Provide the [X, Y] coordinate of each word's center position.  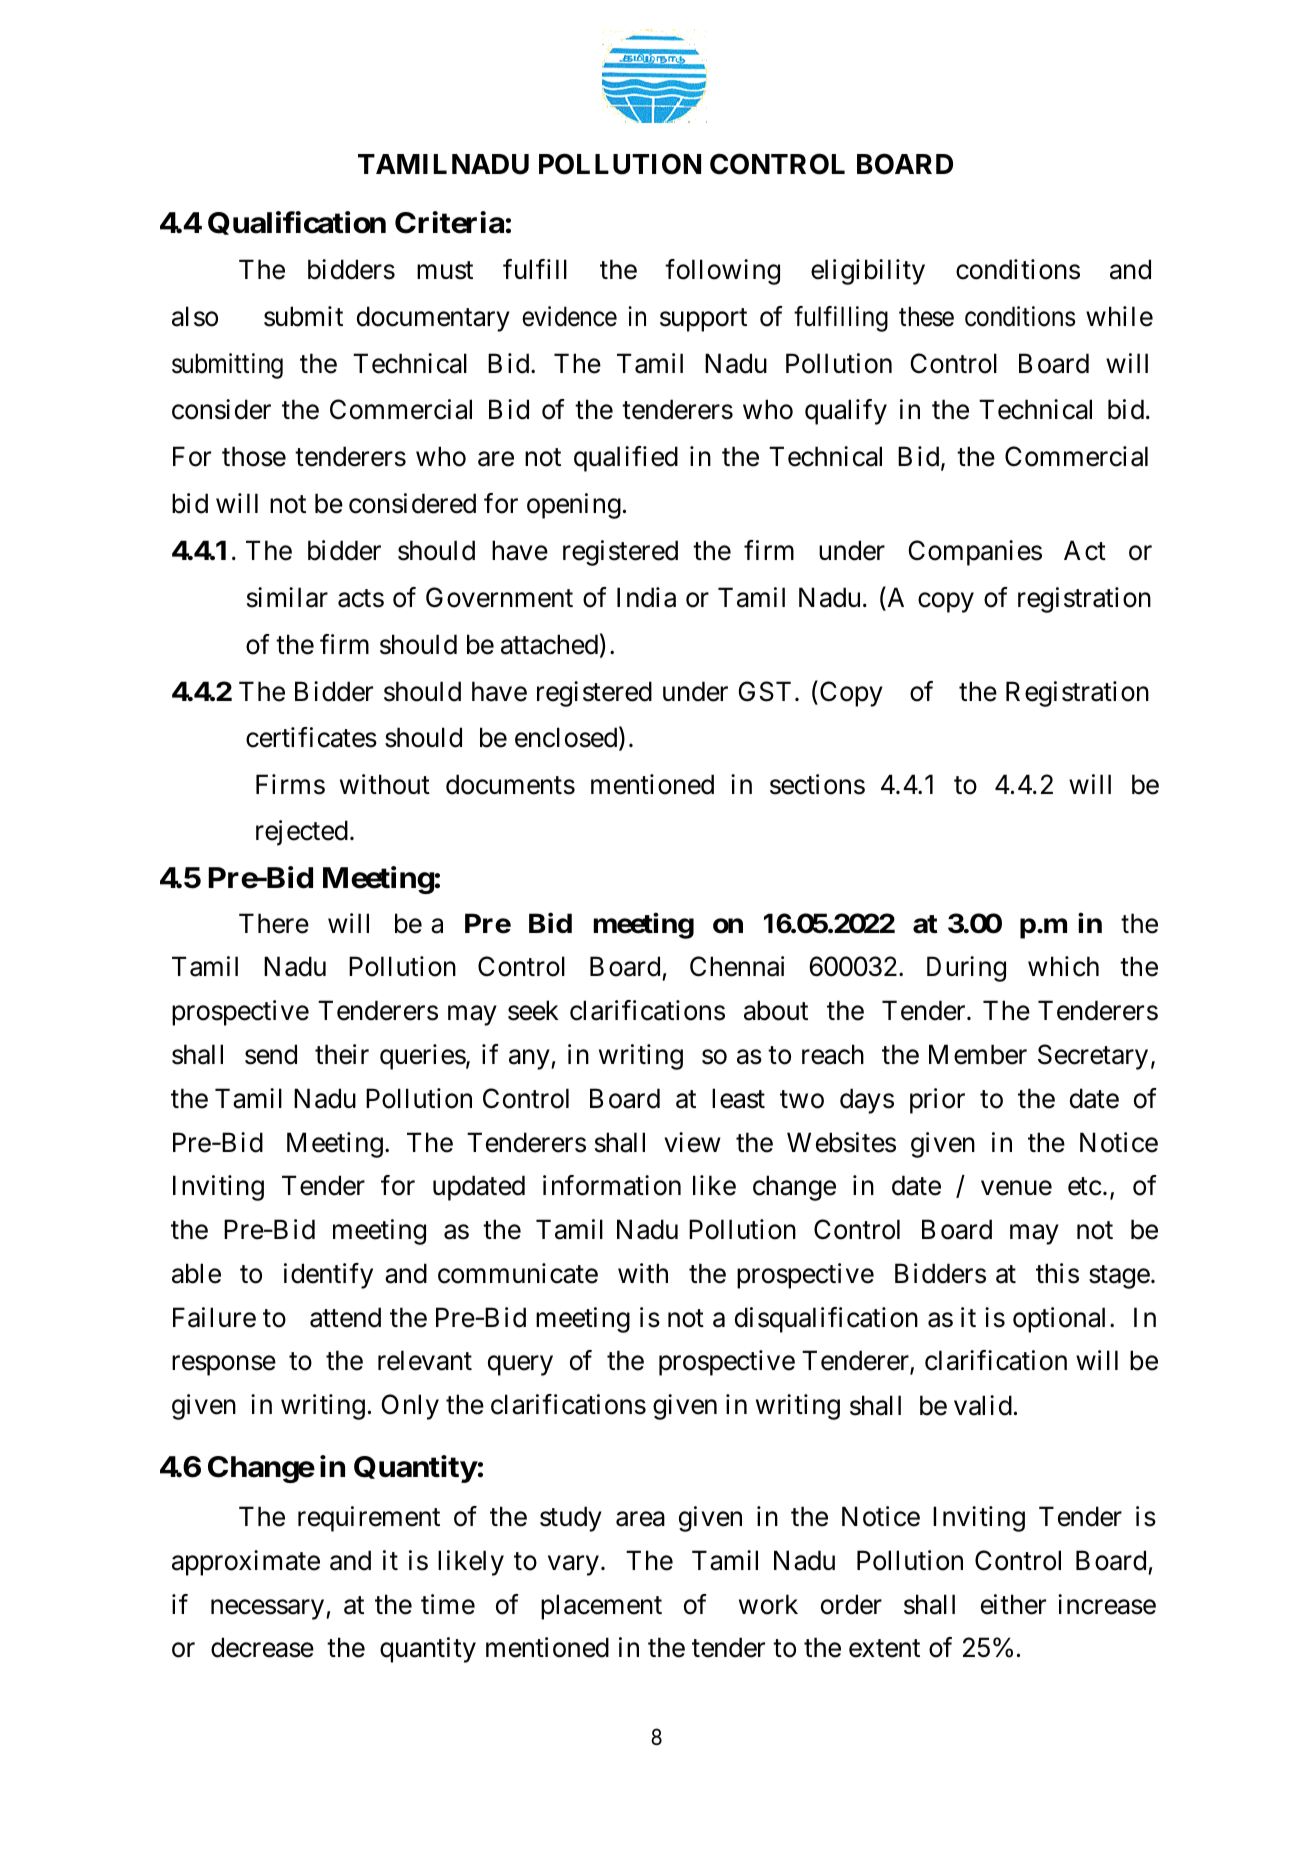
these [926, 316]
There [274, 923]
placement [601, 1607]
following [722, 272]
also [195, 316]
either [1013, 1604]
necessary [269, 1610]
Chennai [737, 966]
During [966, 969]
